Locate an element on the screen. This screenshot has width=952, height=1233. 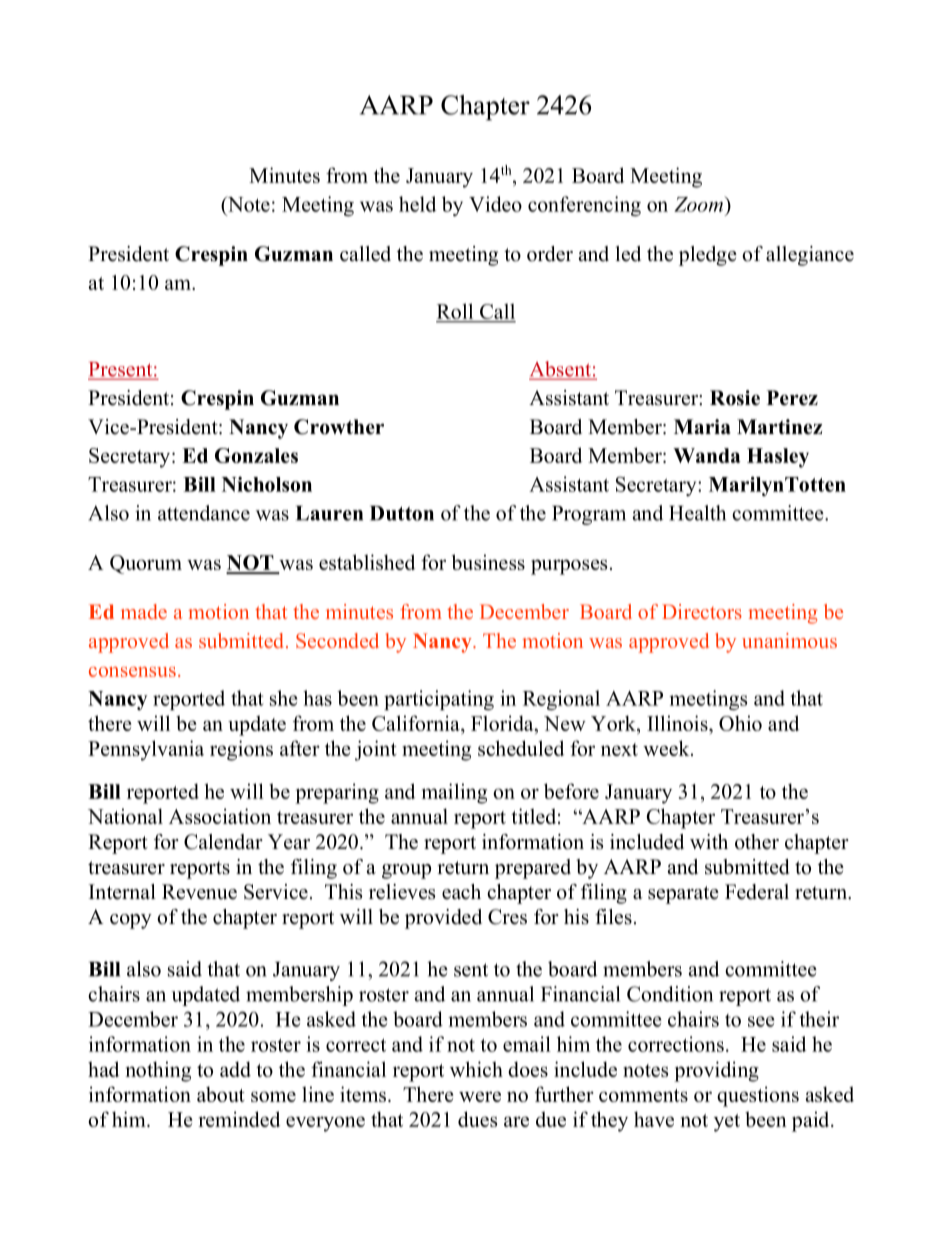
Video is located at coordinates (495, 204).
